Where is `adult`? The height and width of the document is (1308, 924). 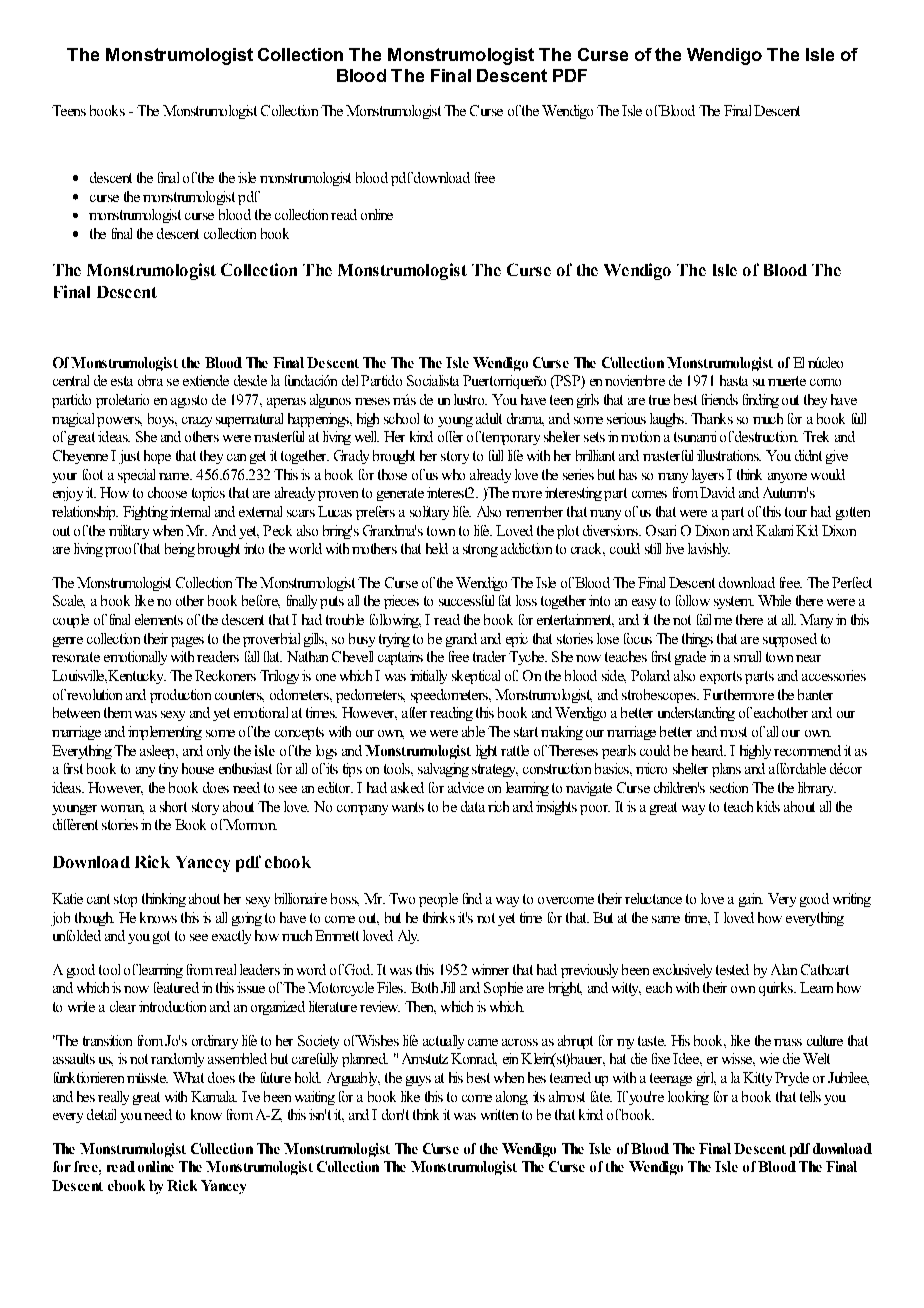
adult is located at coordinates (489, 418).
